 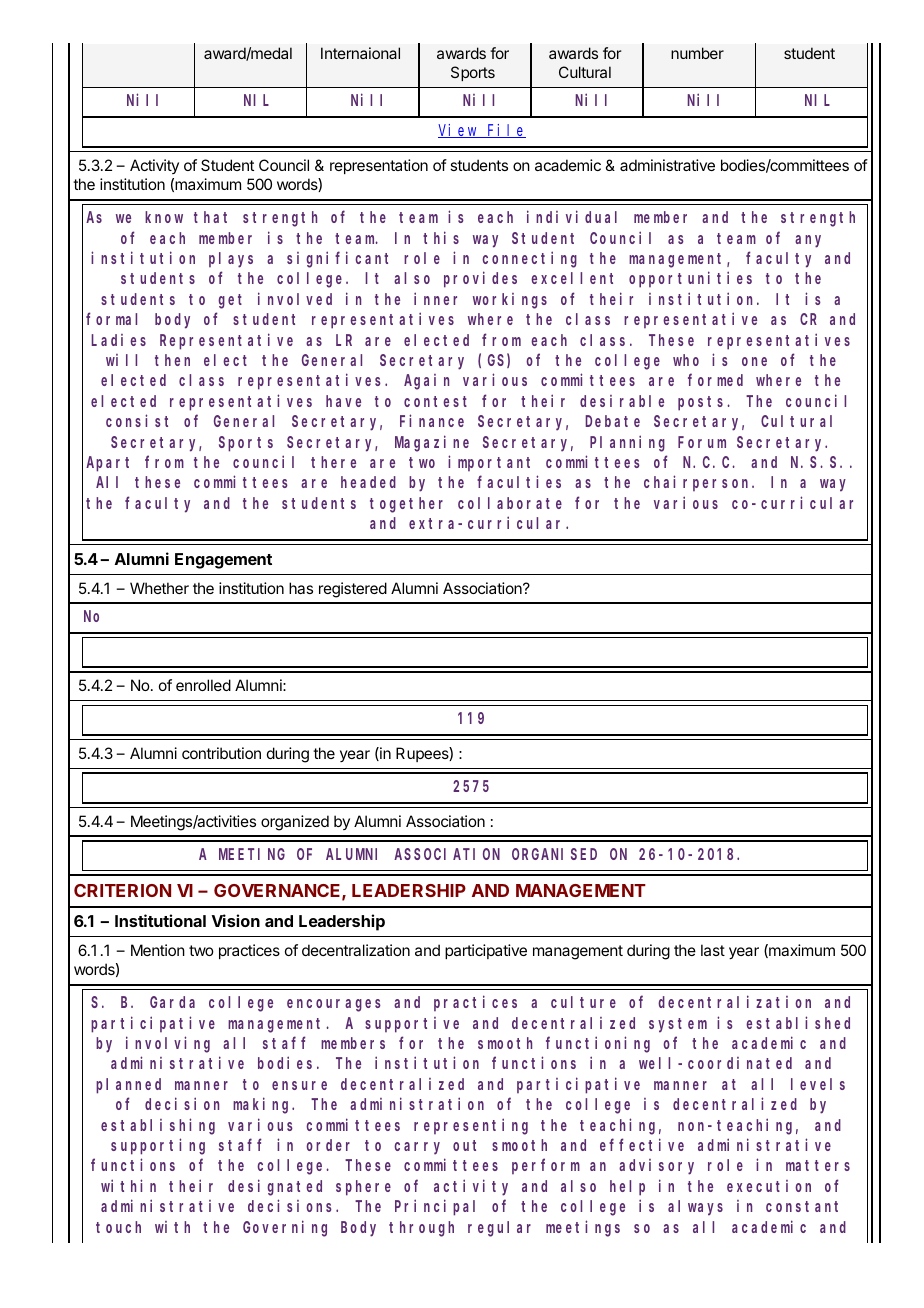 I want to click on number, so click(x=697, y=53).
